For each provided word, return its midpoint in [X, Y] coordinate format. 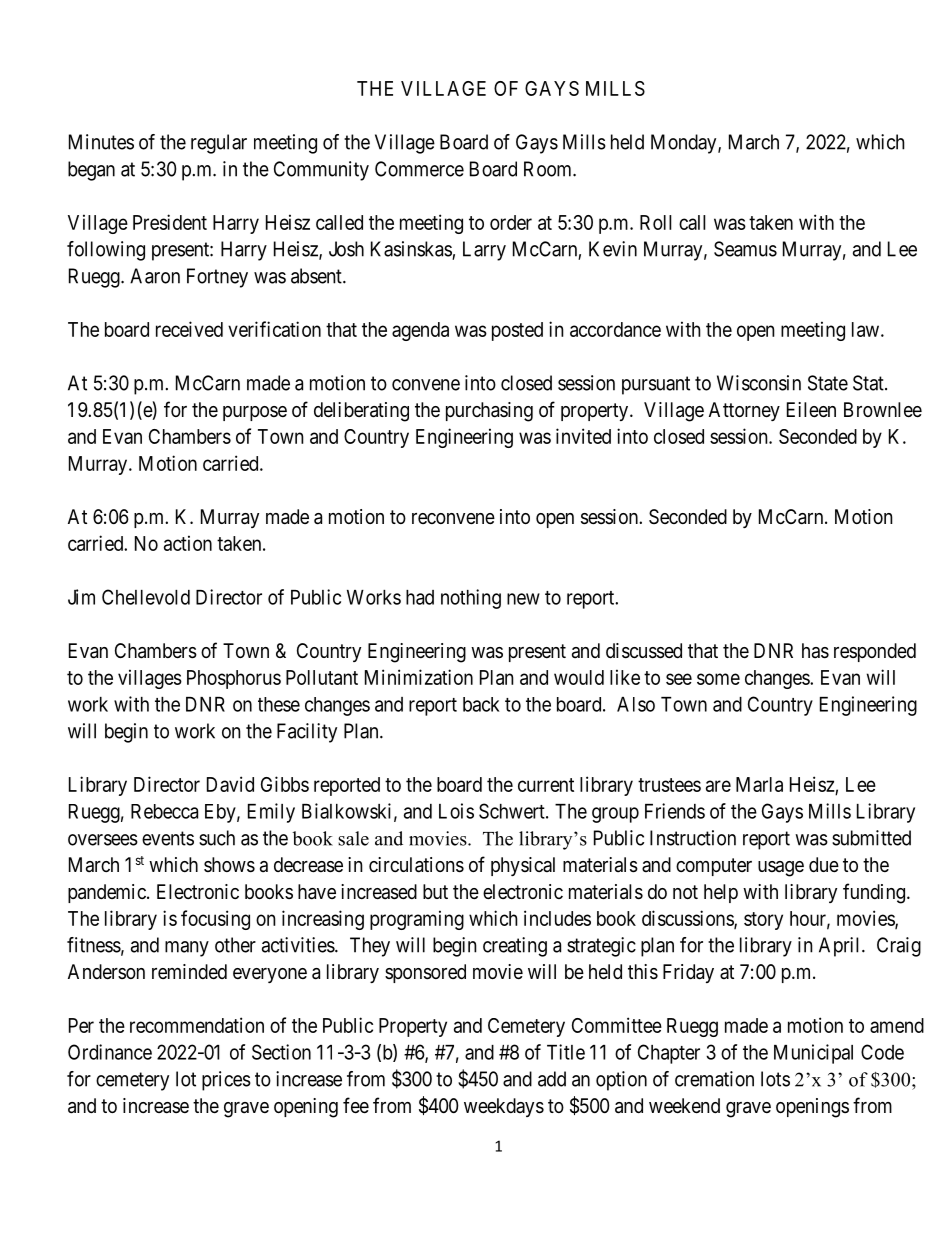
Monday [685, 144]
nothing [471, 599]
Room [549, 169]
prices [226, 1081]
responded [875, 652]
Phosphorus [234, 679]
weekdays [504, 1107]
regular [219, 144]
